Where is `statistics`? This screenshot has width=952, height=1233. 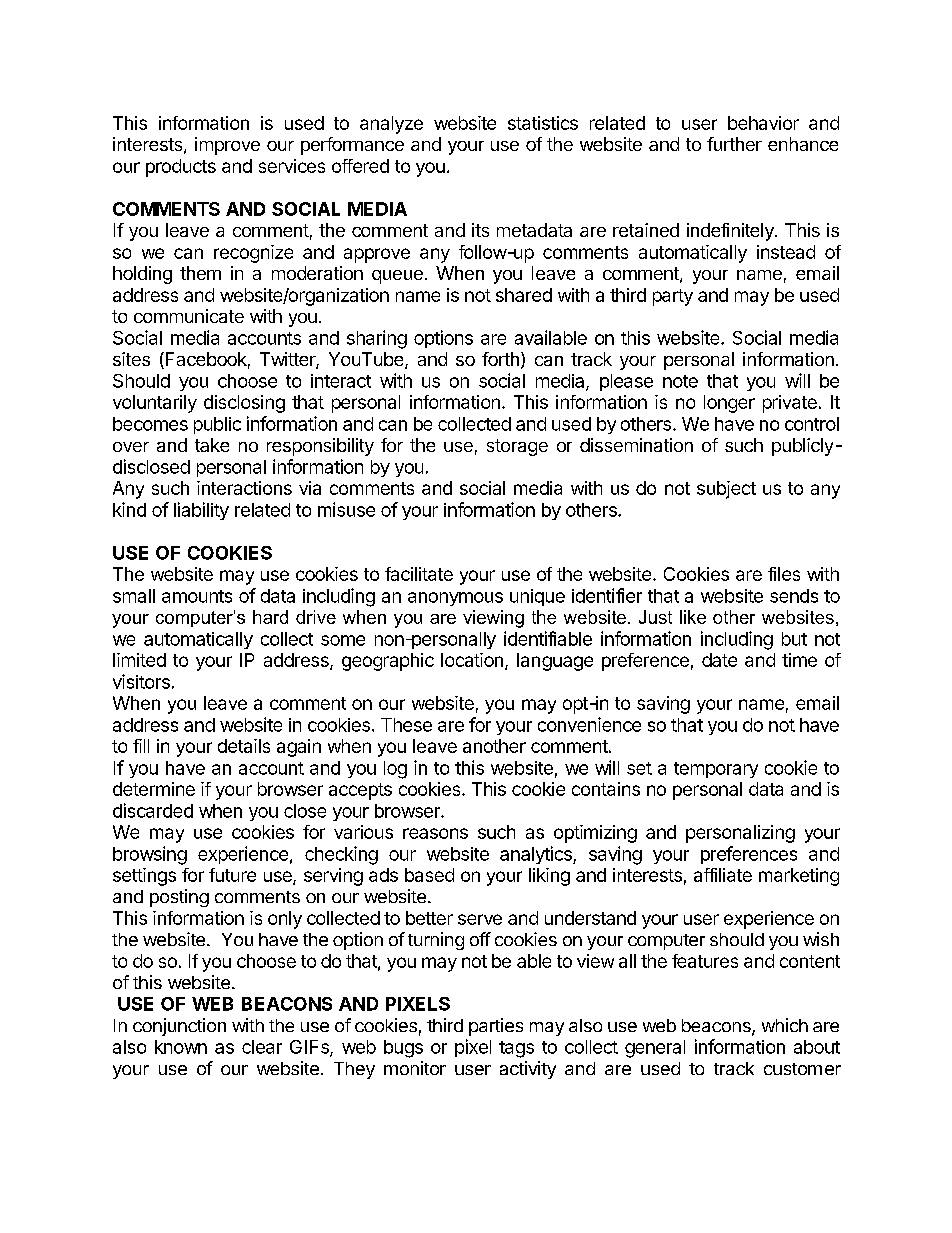 statistics is located at coordinates (543, 123).
